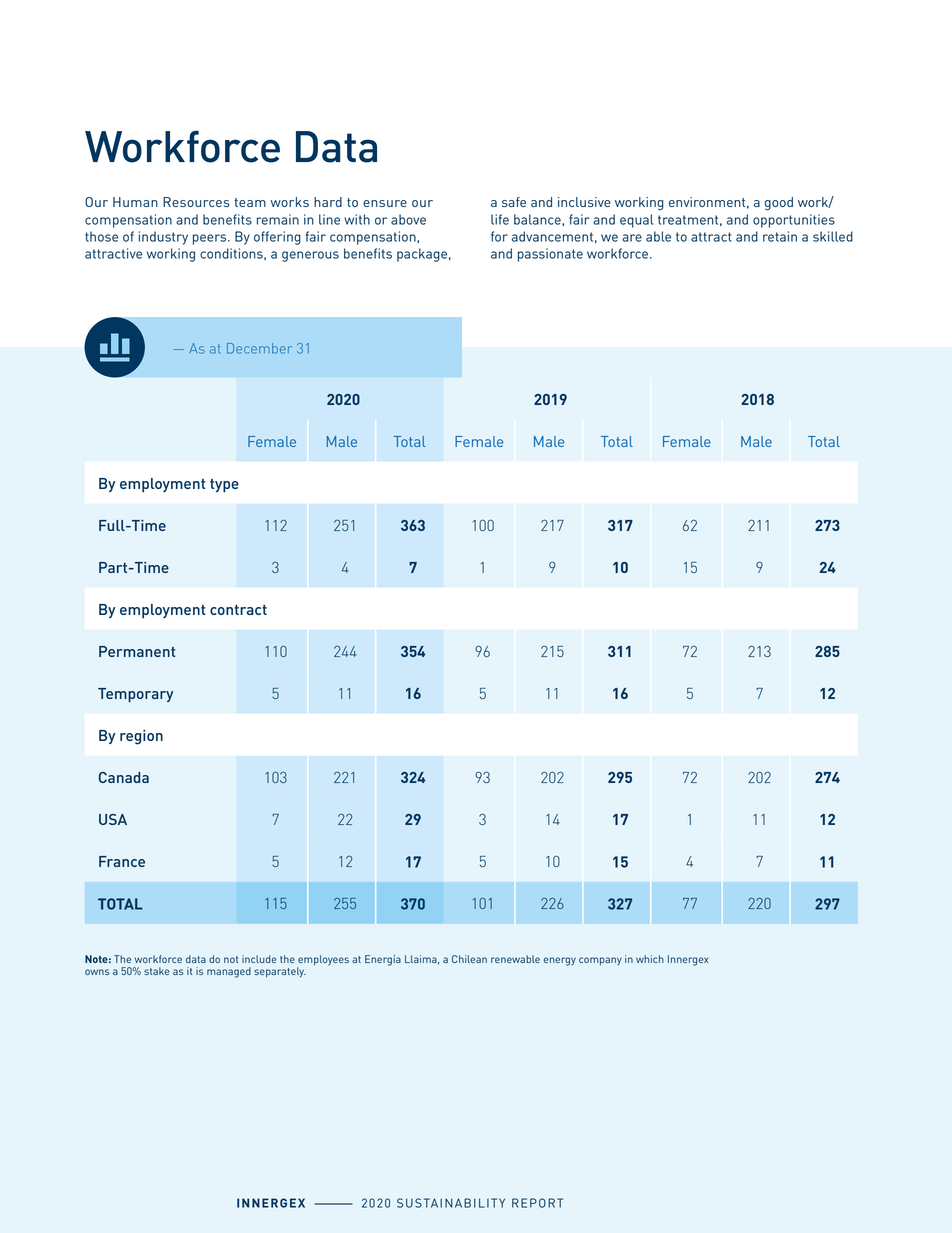  Describe the element at coordinates (500, 219) in the screenshot. I see `life` at that location.
